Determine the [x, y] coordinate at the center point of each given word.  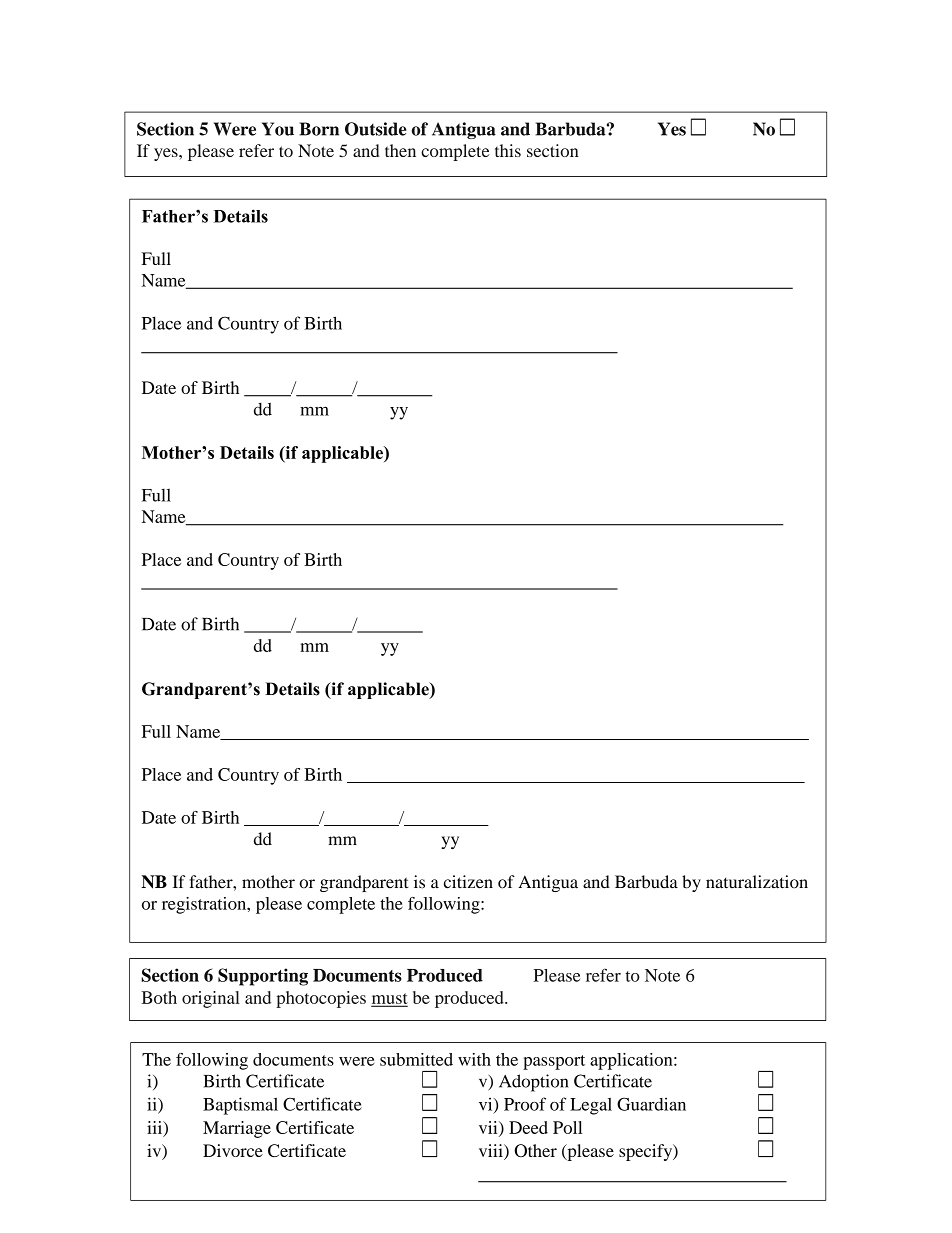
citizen [468, 882]
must [390, 999]
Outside [376, 129]
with [474, 1059]
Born [319, 129]
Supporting [263, 977]
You [278, 129]
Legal [591, 1106]
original [211, 999]
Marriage [237, 1129]
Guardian [651, 1104]
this [508, 150]
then [400, 150]
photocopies [321, 999]
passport [554, 1062]
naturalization [757, 882]
